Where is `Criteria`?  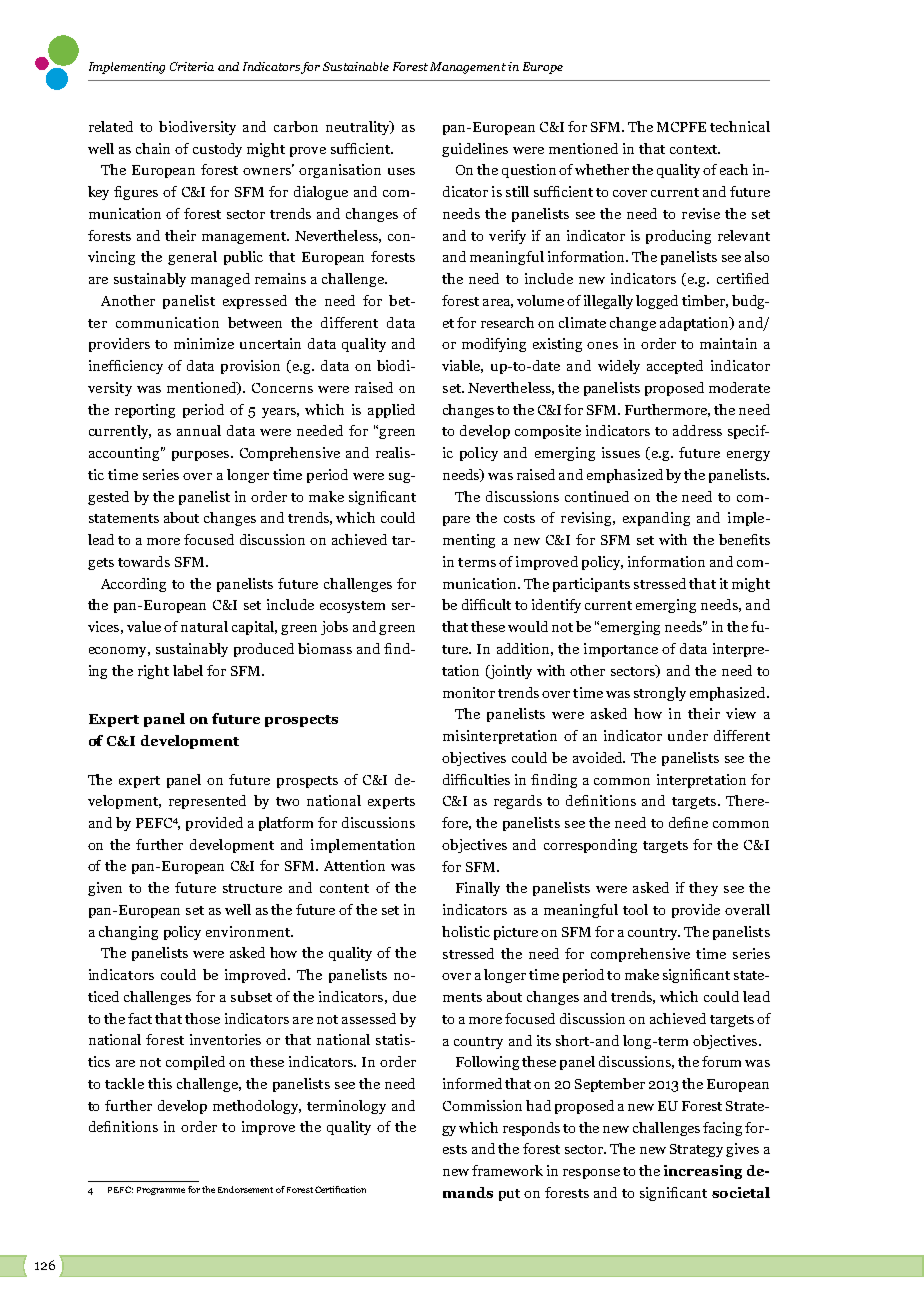
Criteria is located at coordinates (192, 66).
